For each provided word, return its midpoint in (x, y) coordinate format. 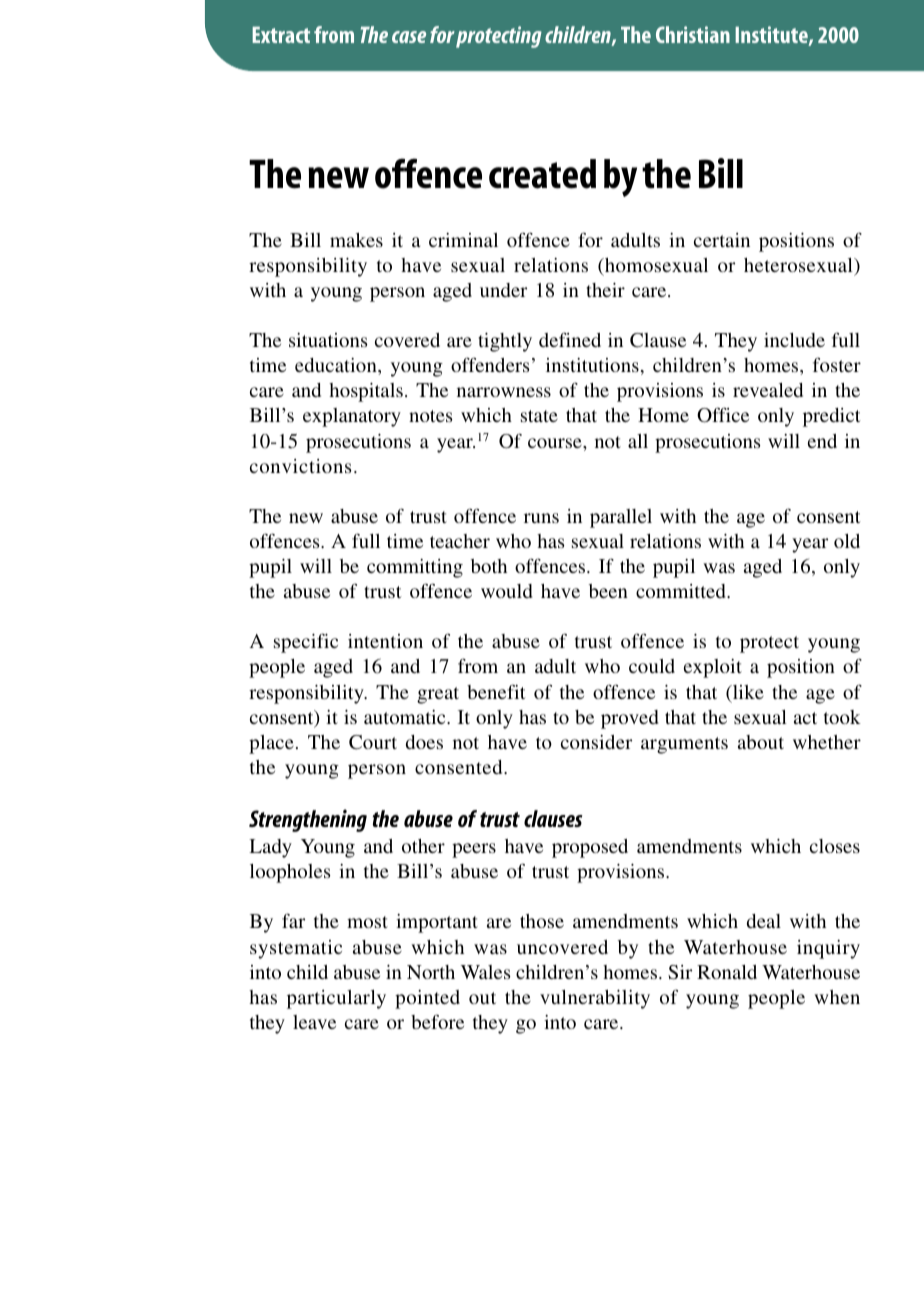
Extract (281, 35)
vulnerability (595, 999)
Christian (693, 34)
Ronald (727, 972)
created (542, 174)
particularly (336, 999)
